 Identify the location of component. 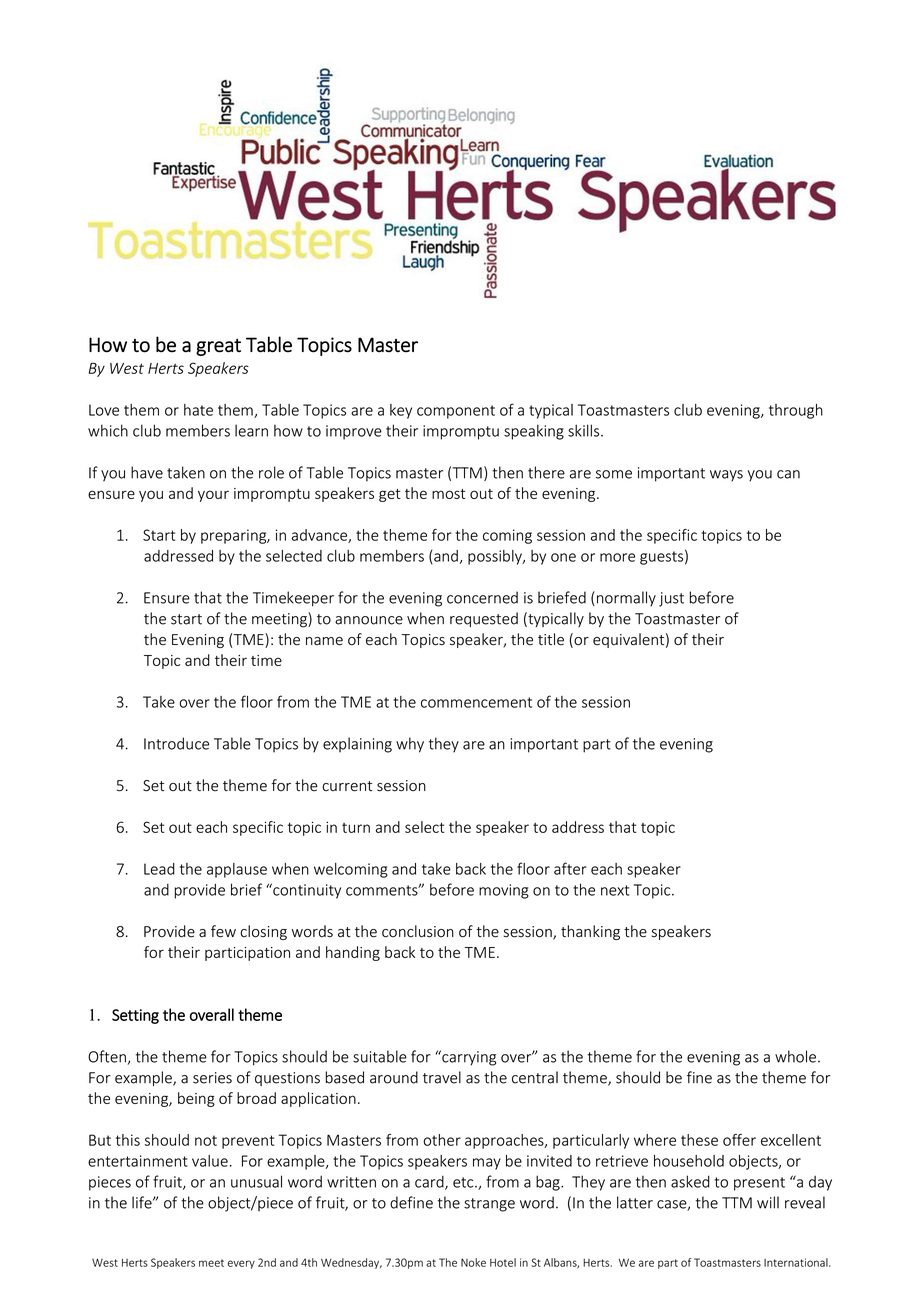
(456, 412).
